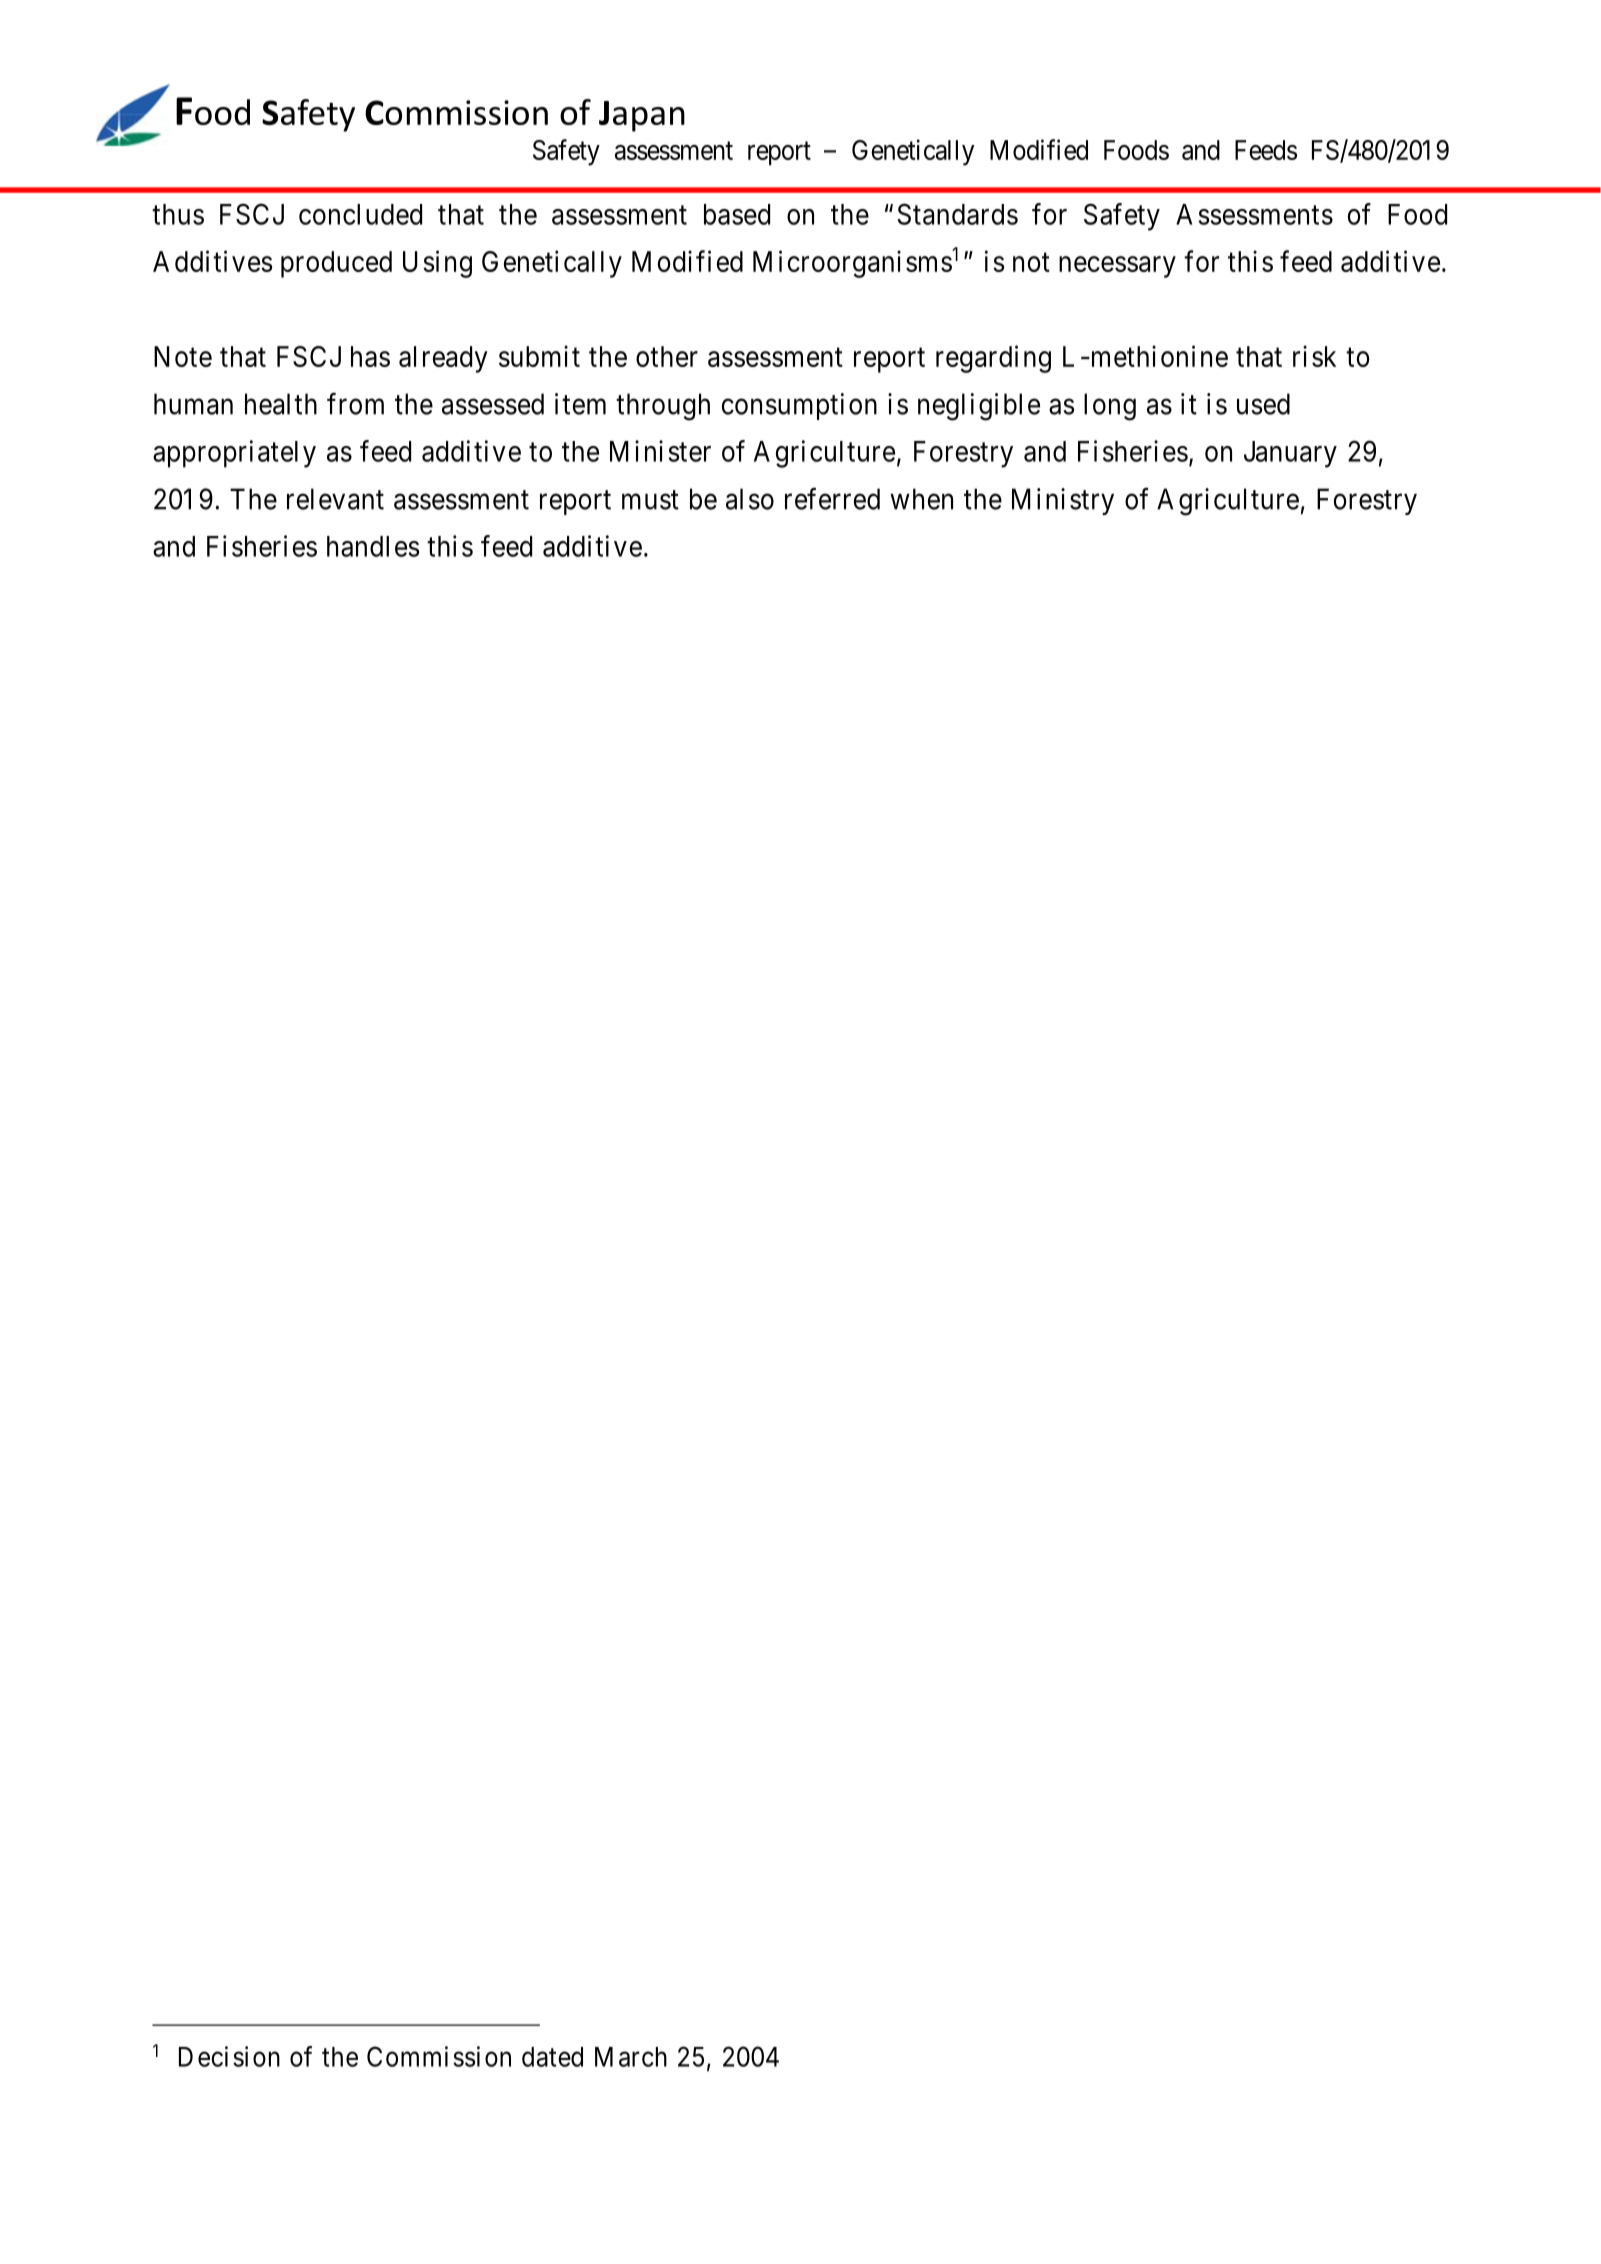 This image has height=2264, width=1601. What do you see at coordinates (360, 214) in the image?
I see `concluded` at bounding box center [360, 214].
